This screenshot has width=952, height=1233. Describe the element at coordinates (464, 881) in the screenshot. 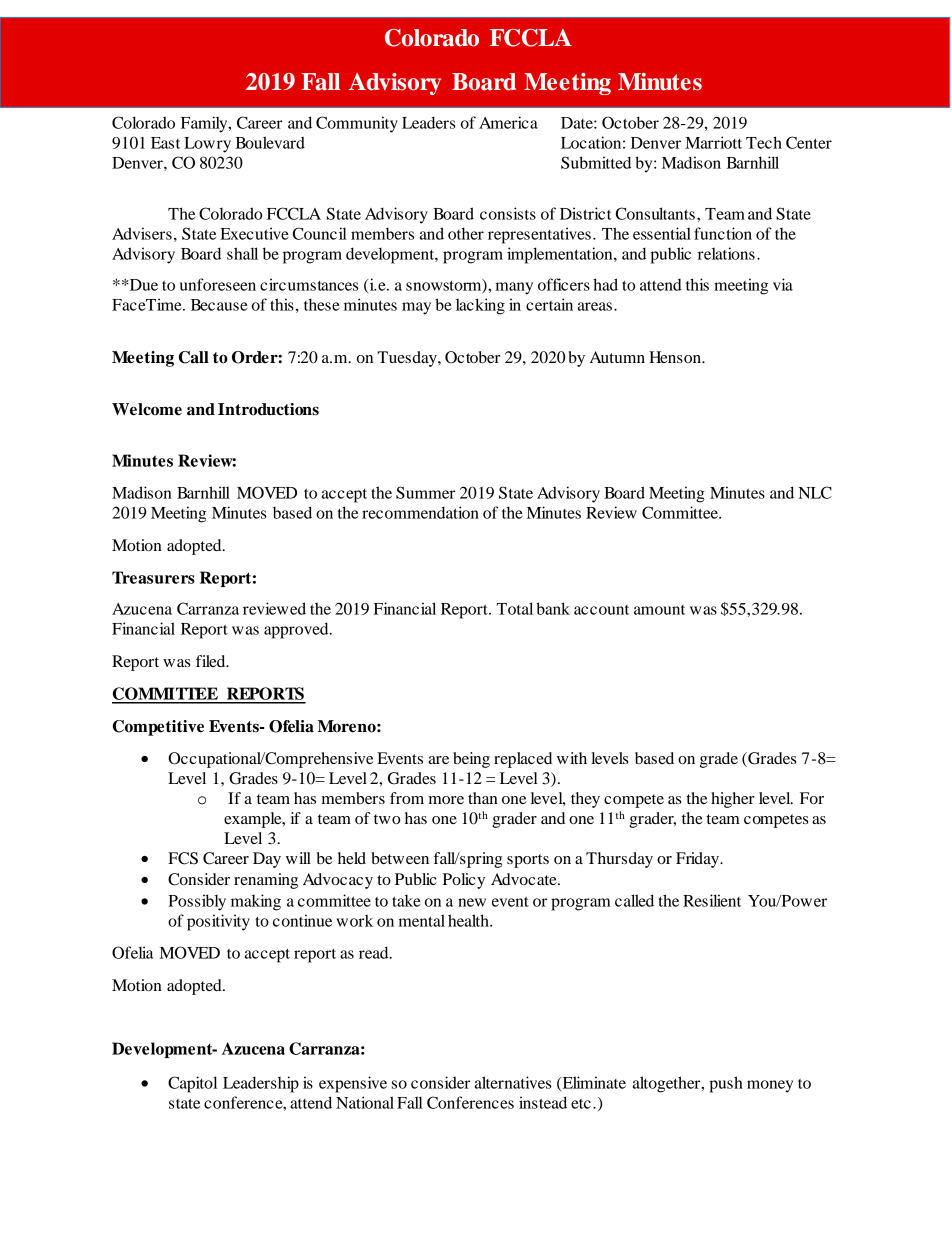

I see `Policy` at that location.
